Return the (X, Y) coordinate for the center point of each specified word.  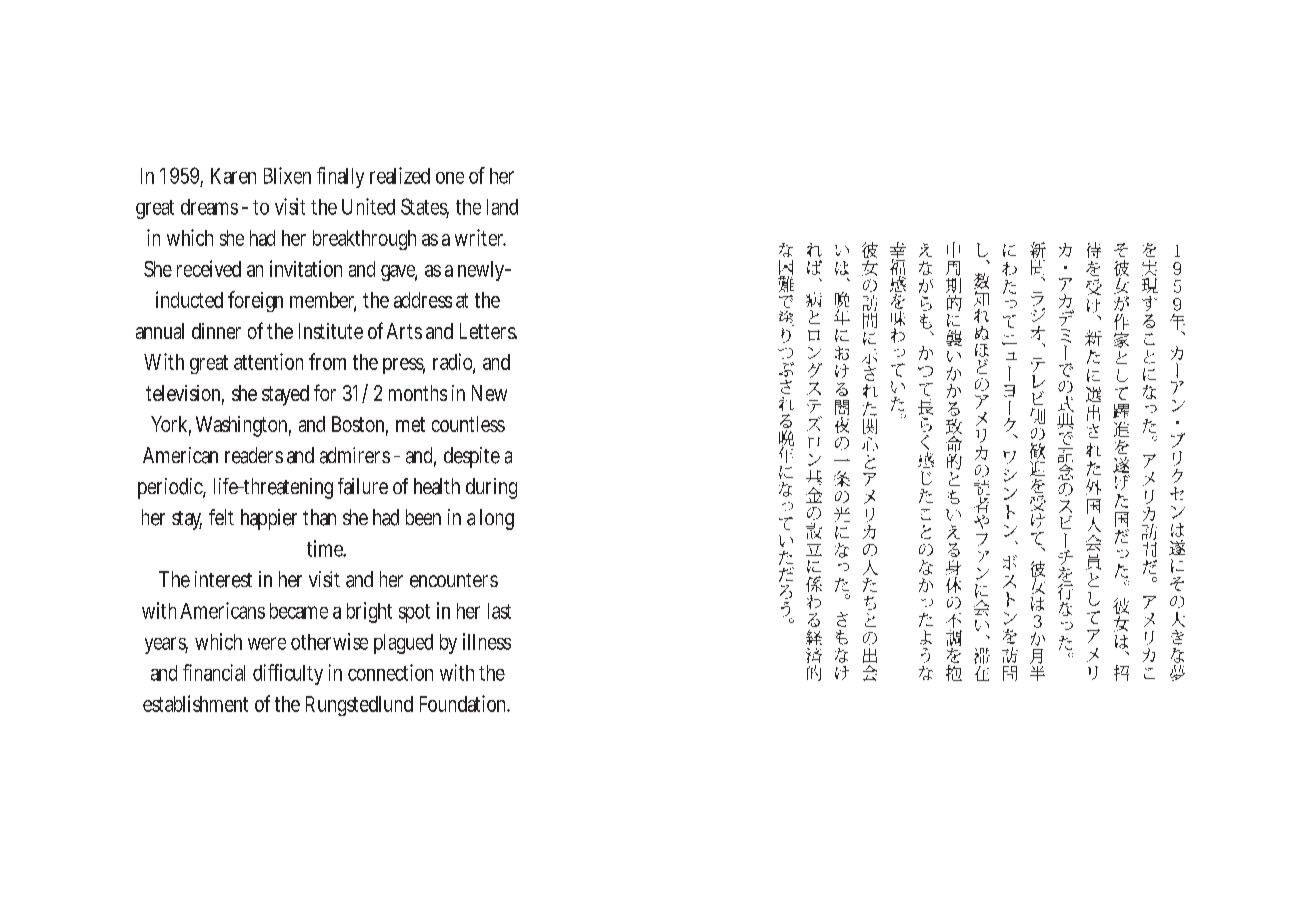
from (327, 361)
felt (221, 517)
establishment (195, 703)
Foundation (464, 703)
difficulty (288, 674)
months (418, 393)
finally (340, 177)
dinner (216, 331)
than (319, 517)
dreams (209, 207)
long (497, 519)
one (450, 178)
